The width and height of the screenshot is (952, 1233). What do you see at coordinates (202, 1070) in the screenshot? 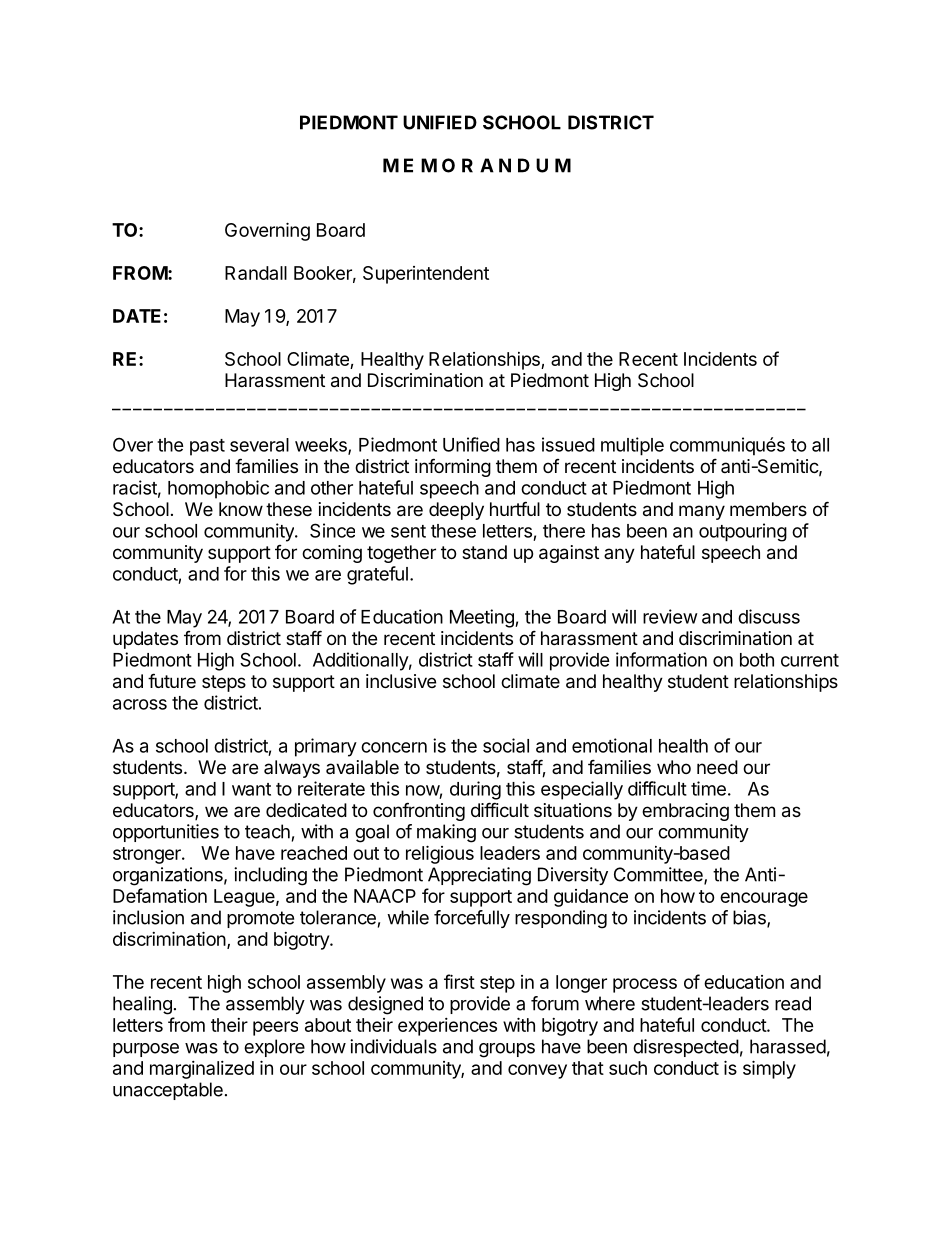
I see `marginalized` at bounding box center [202, 1070].
